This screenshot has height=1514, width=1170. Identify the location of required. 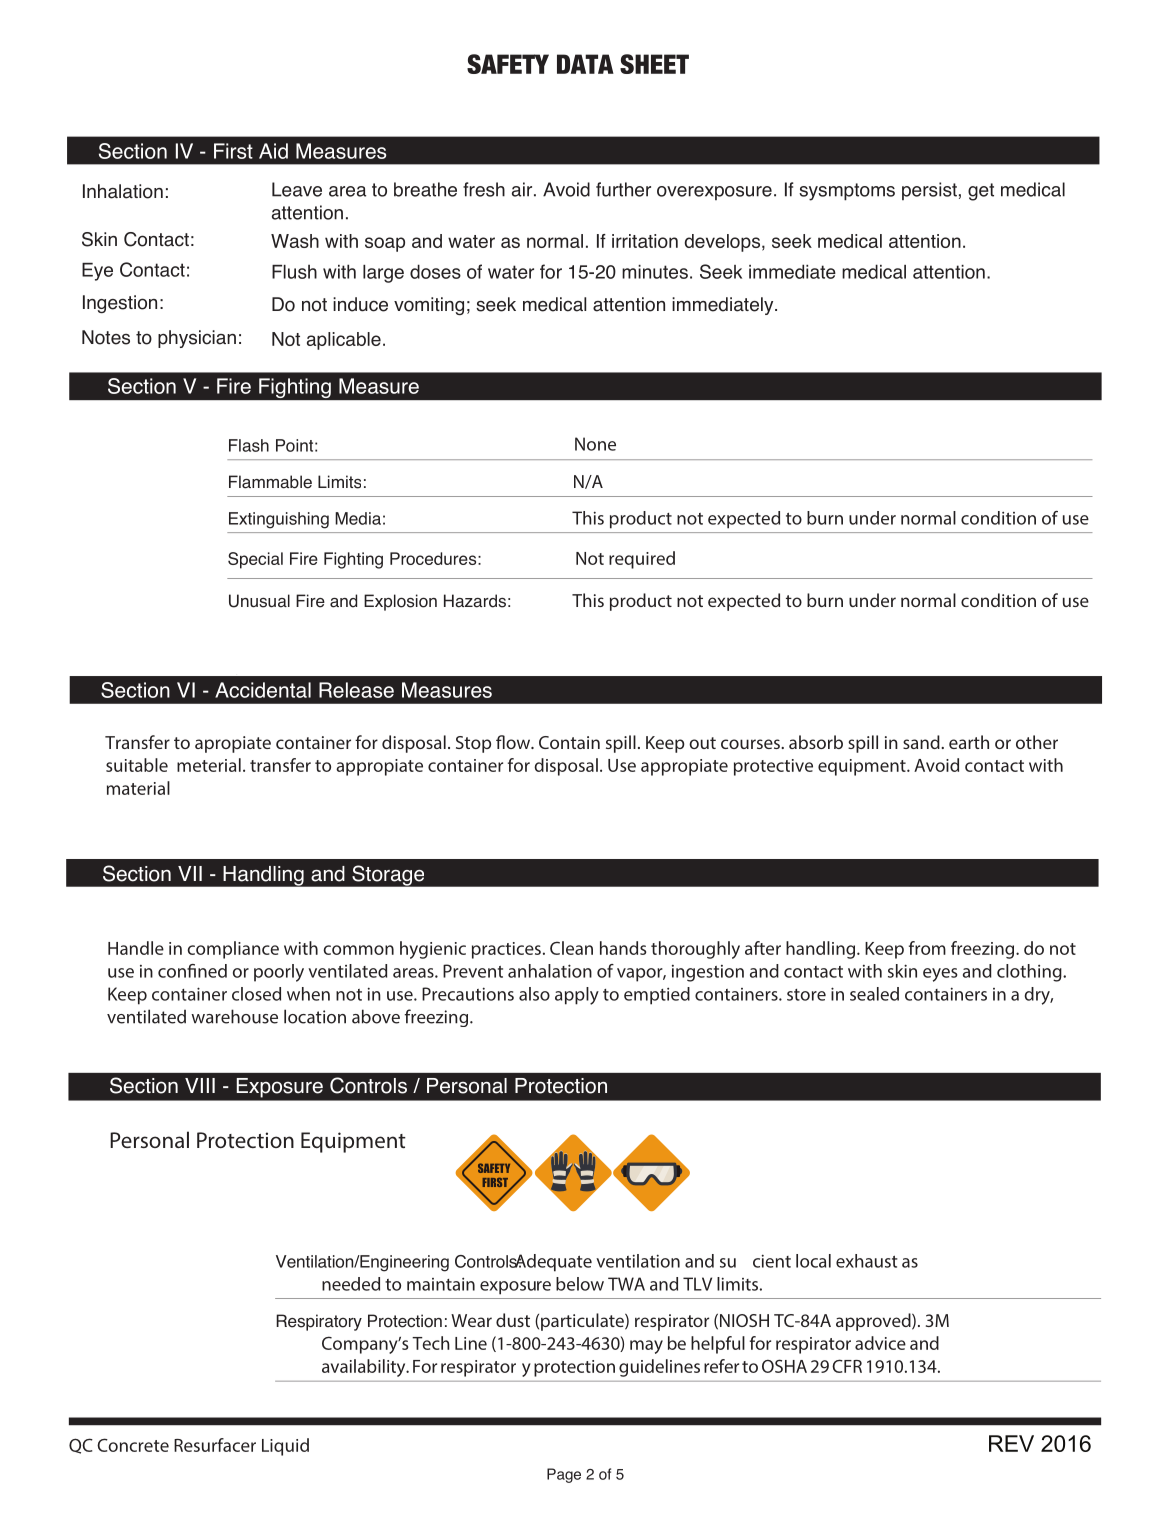
(642, 560).
